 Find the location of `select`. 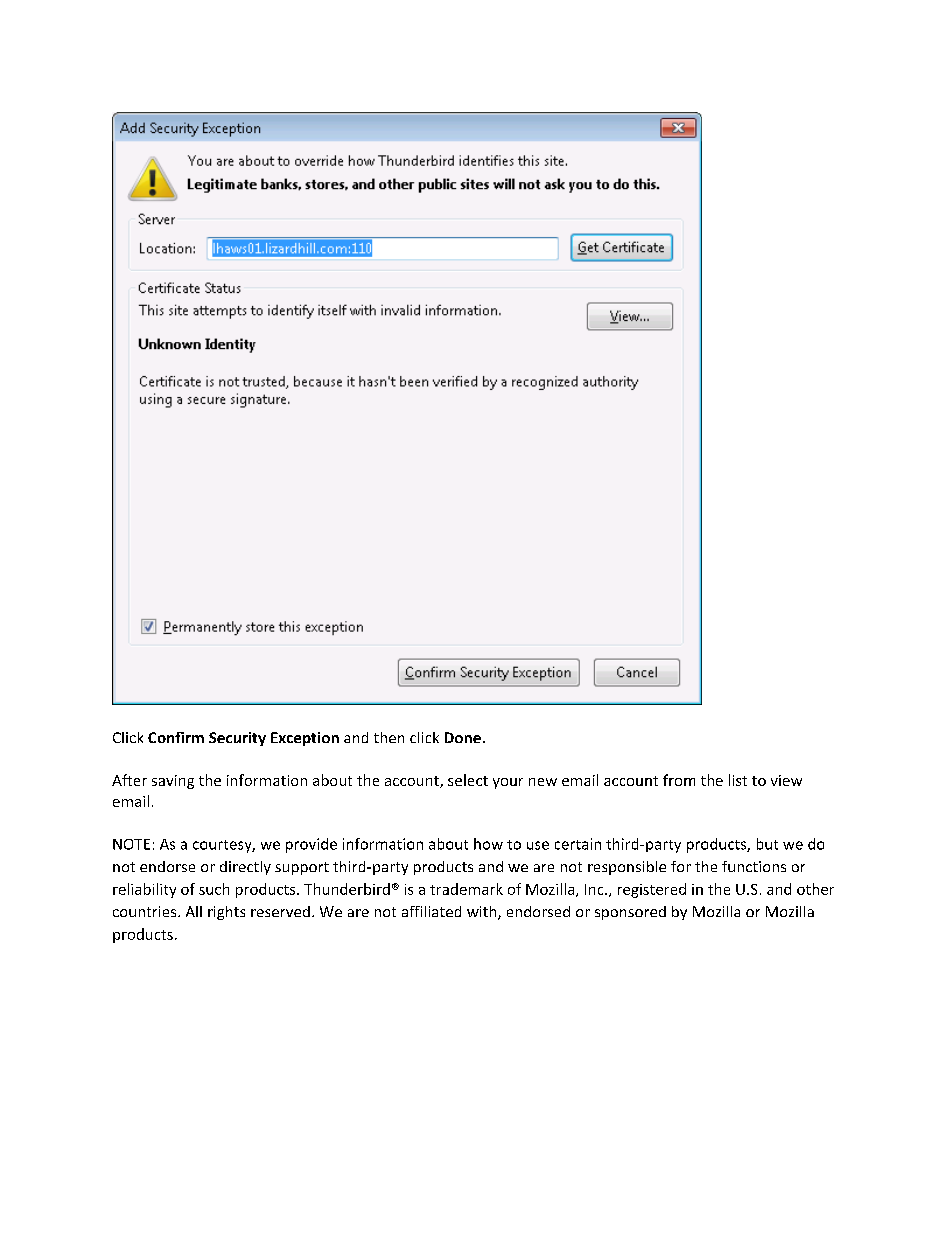

select is located at coordinates (468, 780).
